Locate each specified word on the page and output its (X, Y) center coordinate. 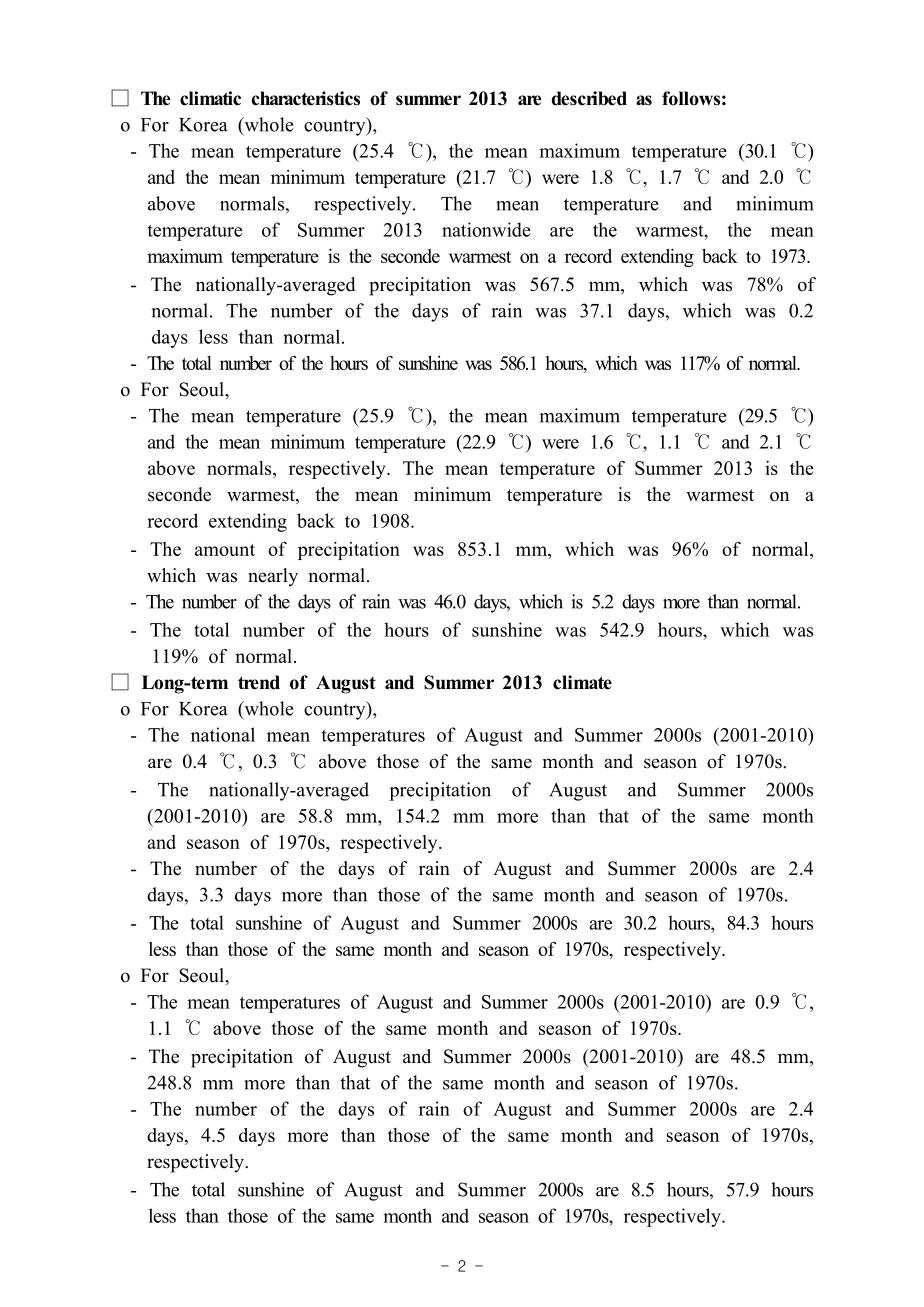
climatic (210, 98)
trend (259, 682)
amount (225, 550)
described (589, 98)
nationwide (486, 229)
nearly (273, 577)
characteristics (305, 98)
